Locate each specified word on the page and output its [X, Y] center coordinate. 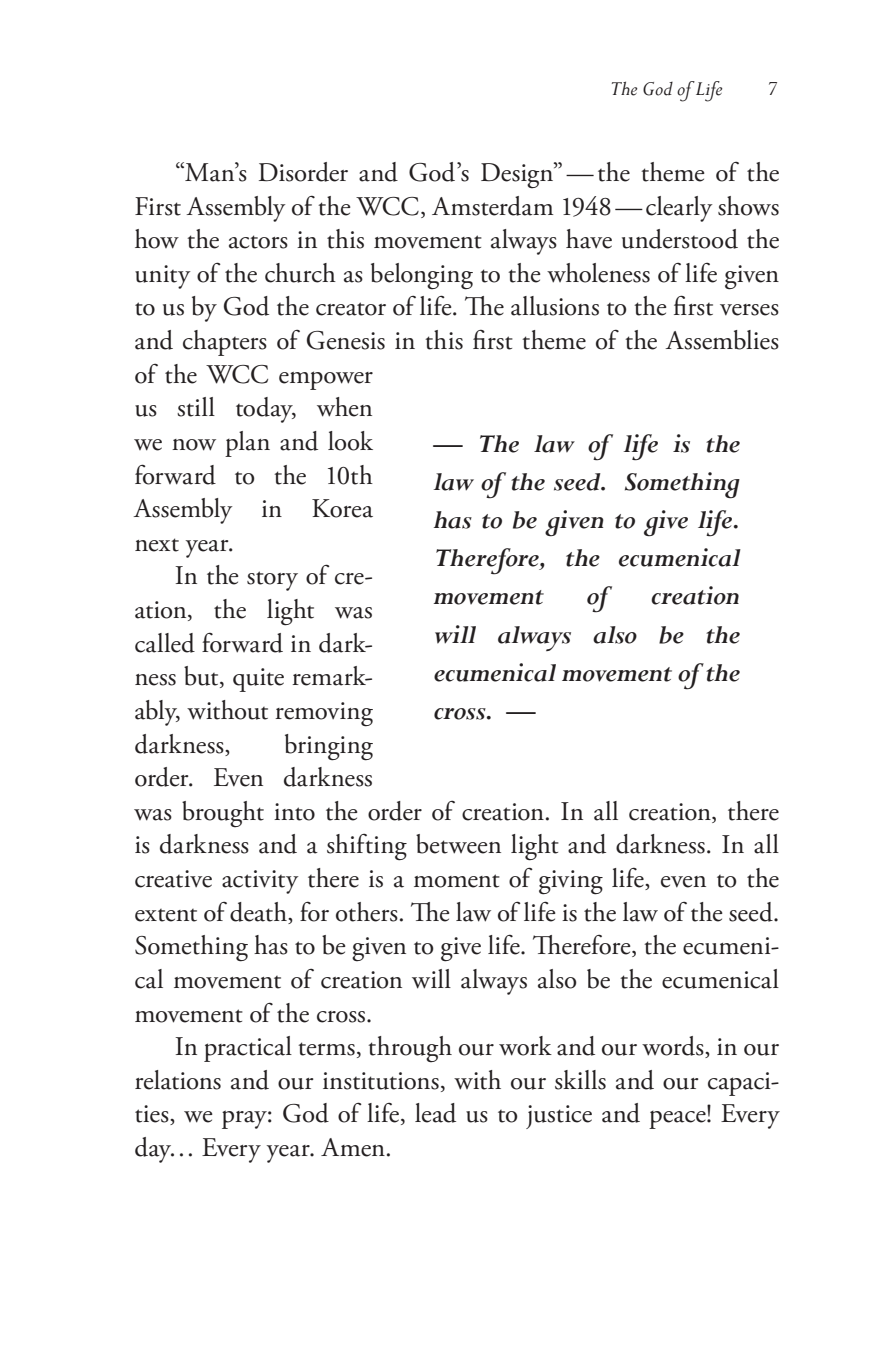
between [458, 844]
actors [258, 242]
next [157, 545]
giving [571, 882]
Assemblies [722, 340]
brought [223, 814]
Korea [342, 508]
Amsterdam [492, 206]
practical [248, 1049]
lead [435, 1113]
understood [680, 239]
